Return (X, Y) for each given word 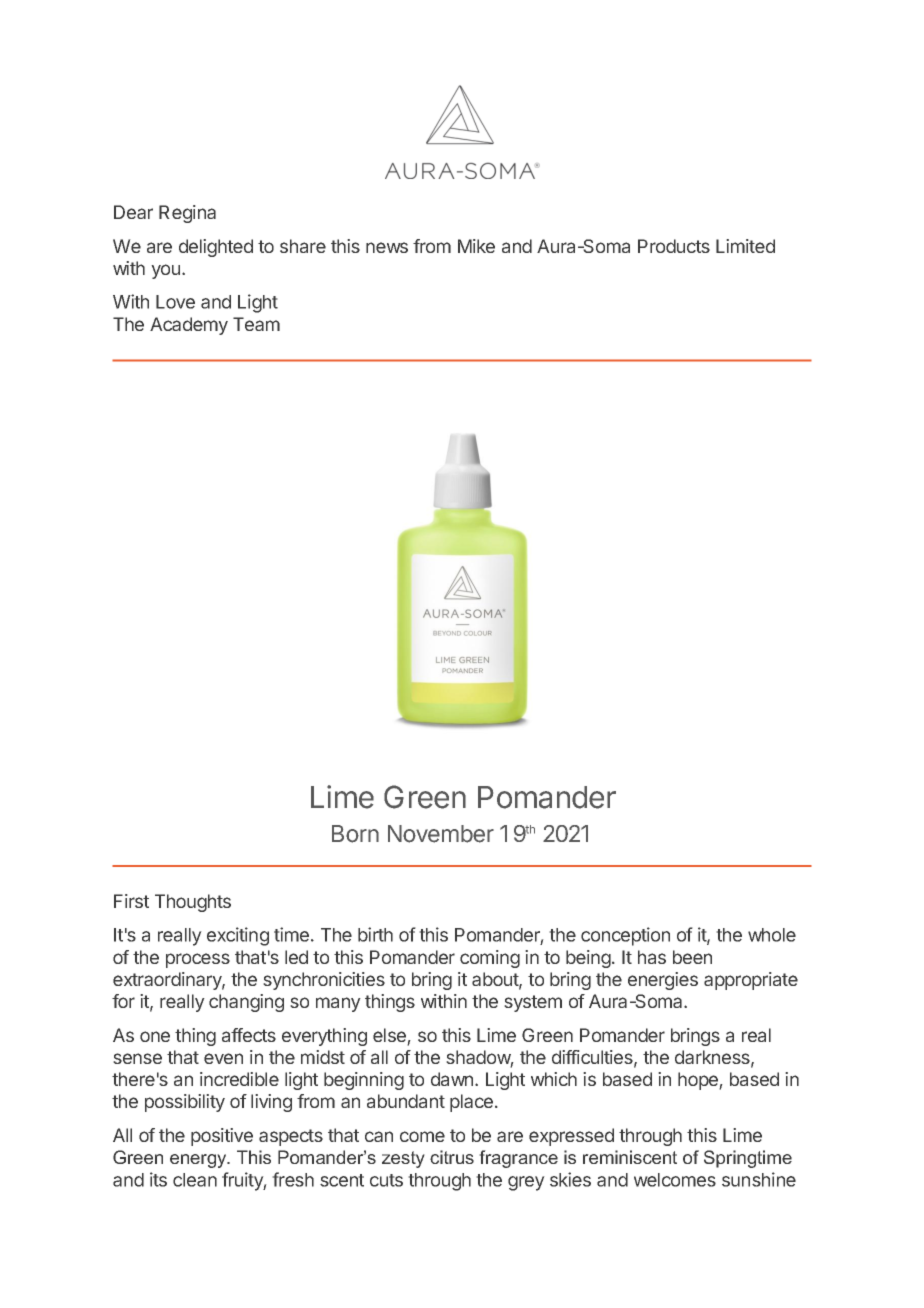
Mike (476, 246)
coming (490, 959)
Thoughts (193, 903)
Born (355, 834)
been (692, 957)
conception (625, 936)
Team (256, 324)
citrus (452, 1157)
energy (199, 1161)
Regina (187, 214)
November (441, 834)
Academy (189, 326)
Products (674, 246)
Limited (745, 246)
